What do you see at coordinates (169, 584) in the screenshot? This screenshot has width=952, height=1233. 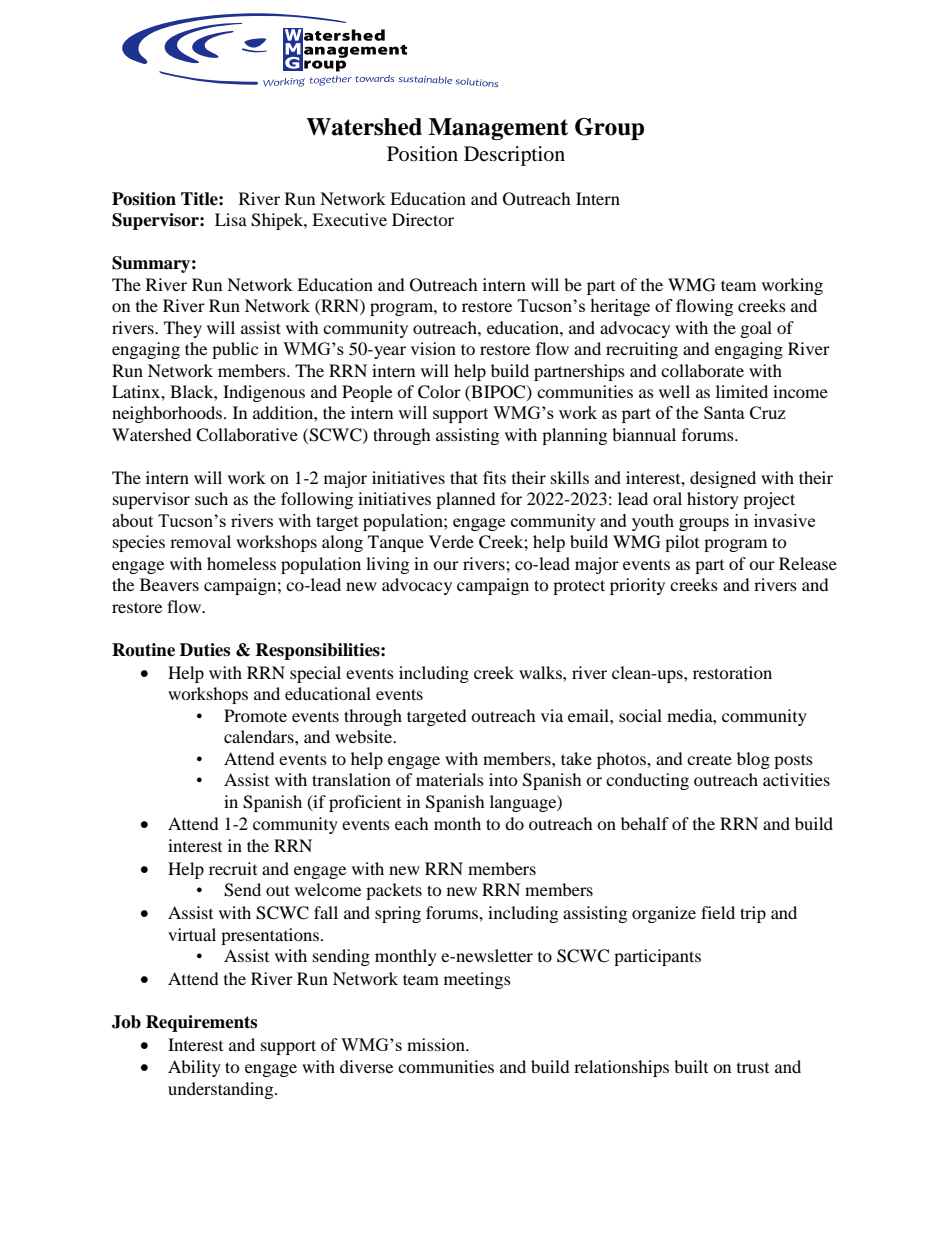 I see `Beavers` at bounding box center [169, 584].
